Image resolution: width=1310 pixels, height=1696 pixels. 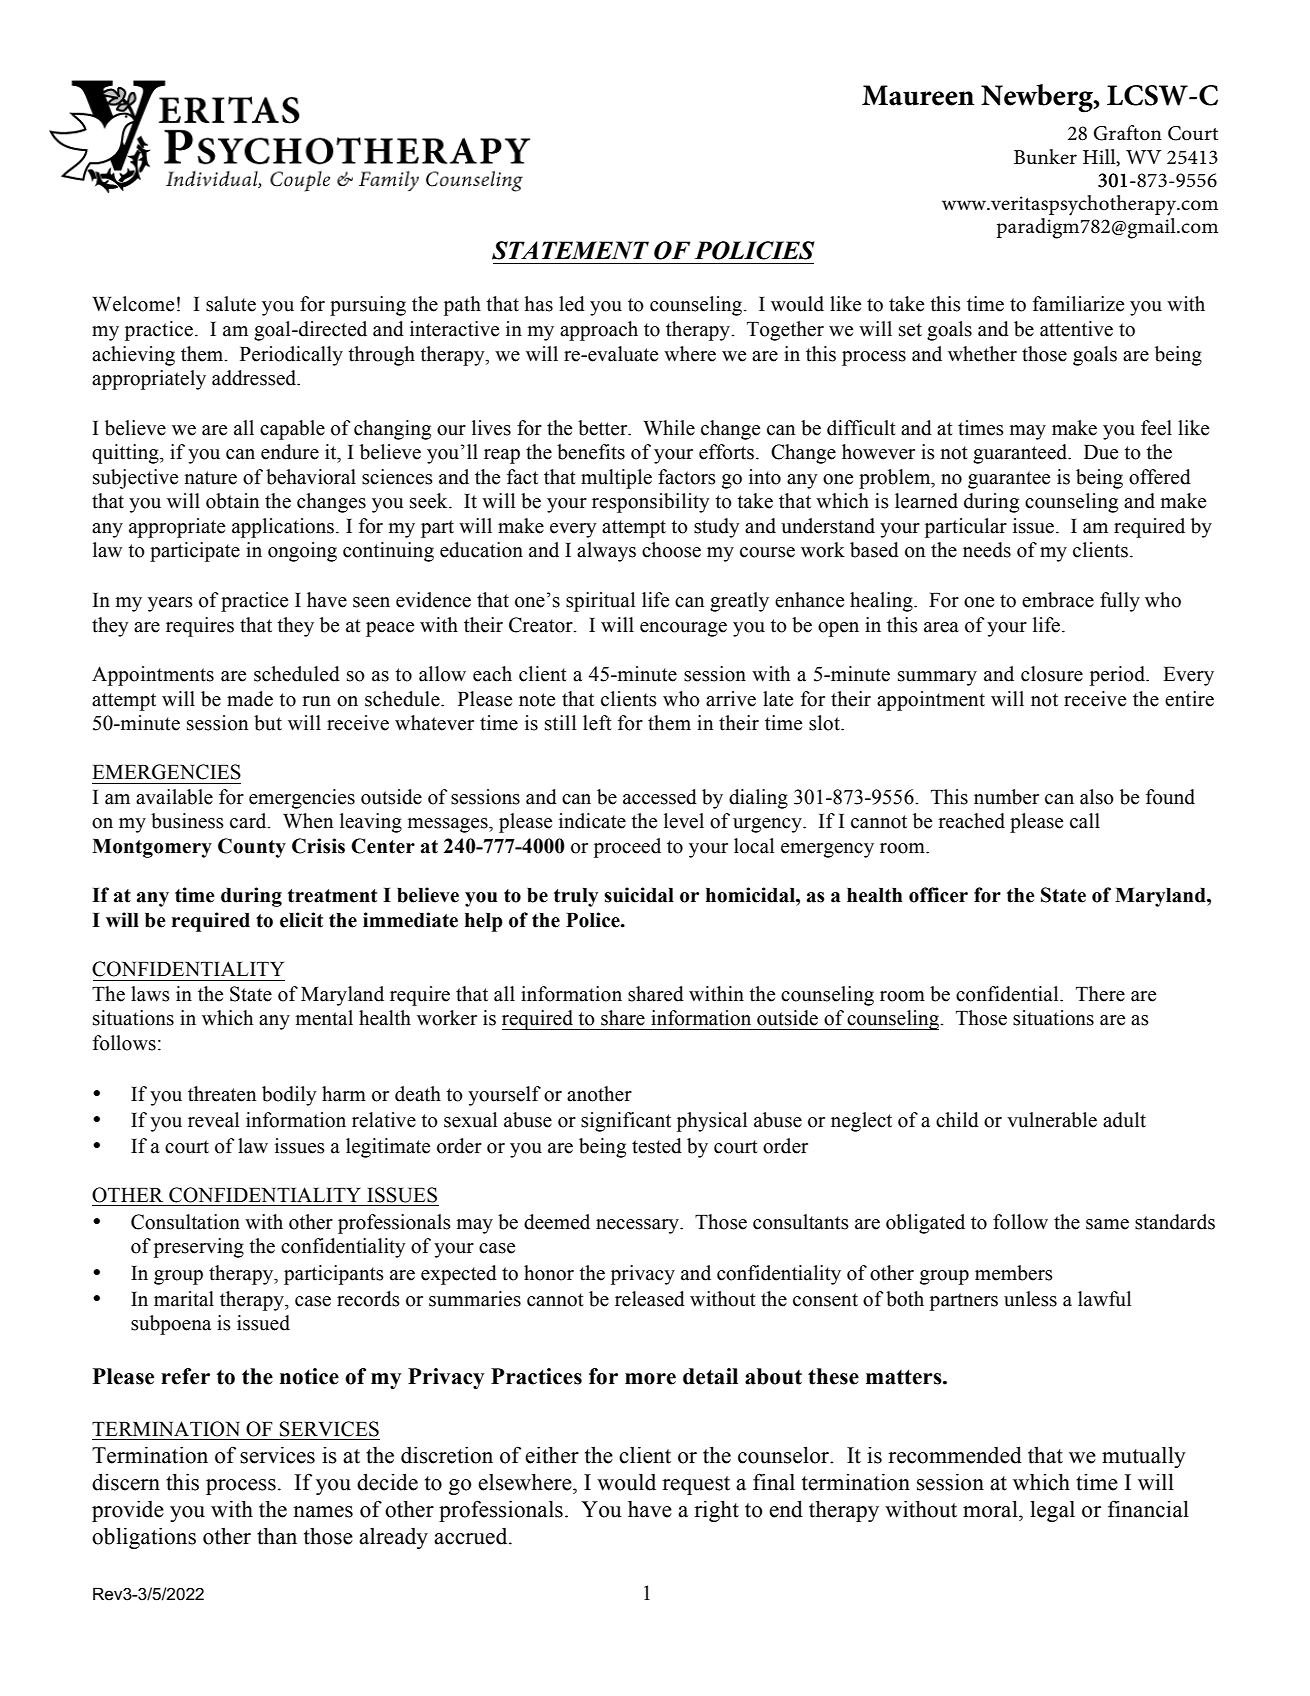 I want to click on embrace, so click(x=1058, y=600).
